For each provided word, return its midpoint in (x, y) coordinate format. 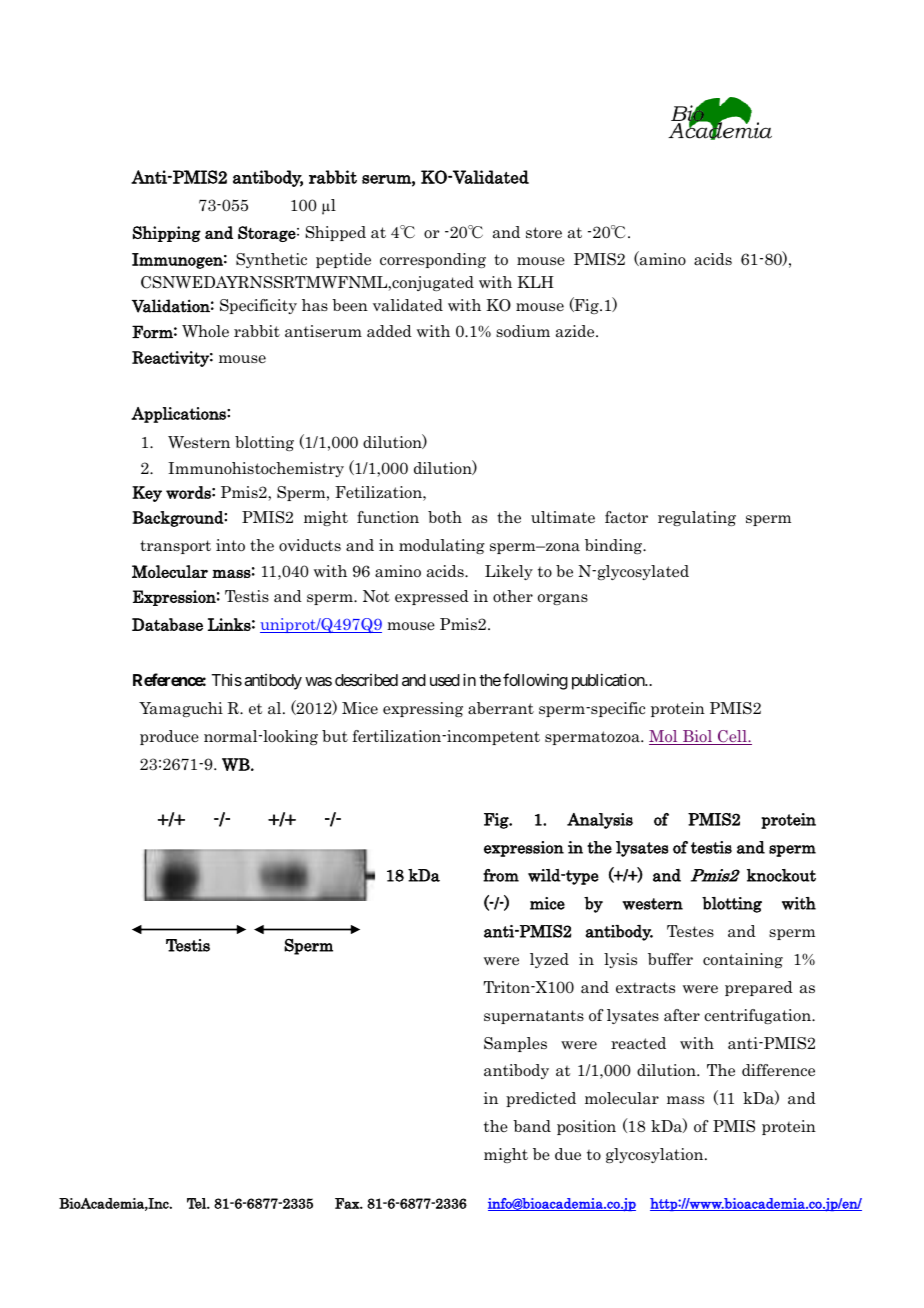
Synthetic (271, 260)
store (544, 233)
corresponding (433, 260)
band (532, 1126)
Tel (197, 1203)
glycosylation (656, 1155)
